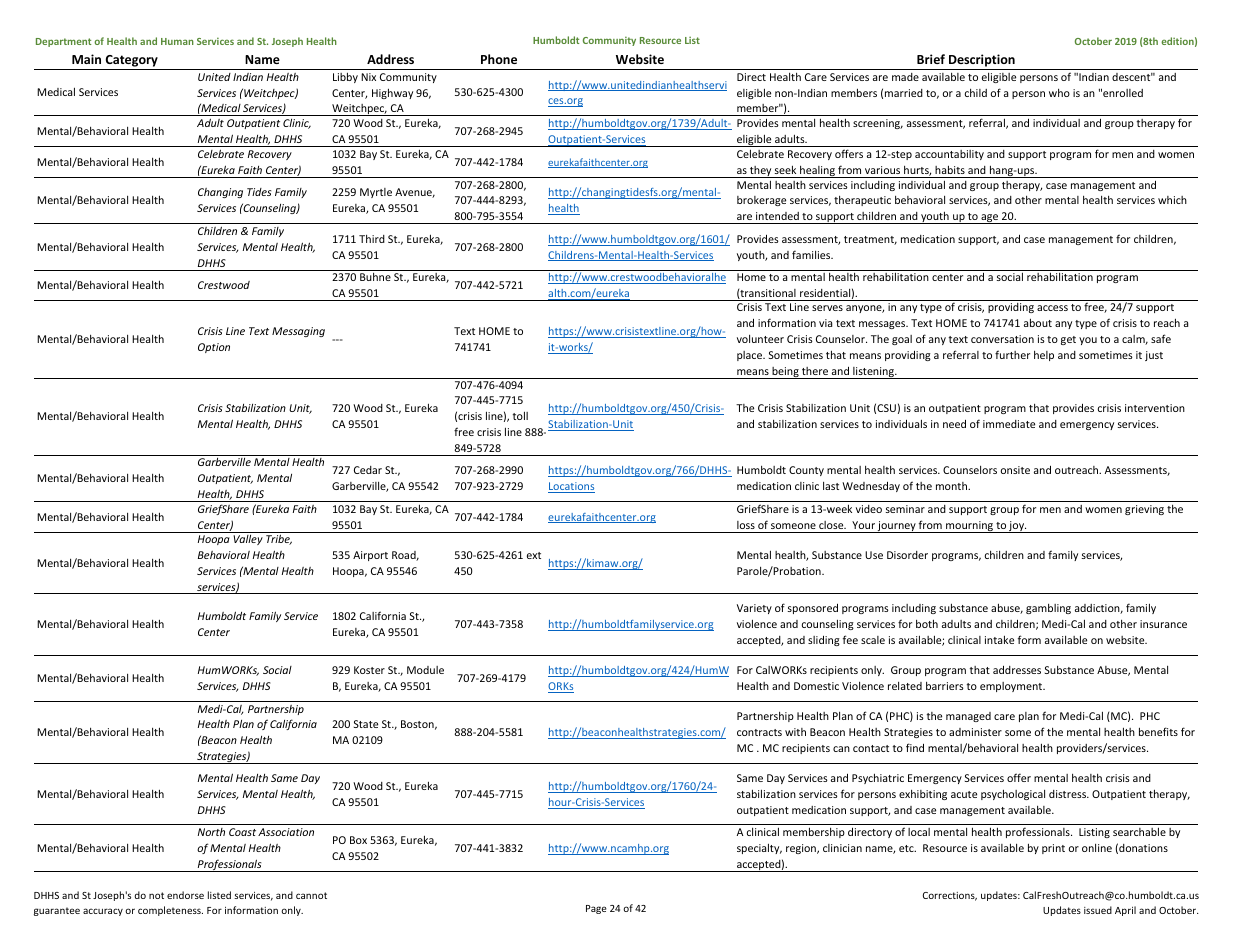  Describe the element at coordinates (746, 525) in the screenshot. I see `loss` at that location.
